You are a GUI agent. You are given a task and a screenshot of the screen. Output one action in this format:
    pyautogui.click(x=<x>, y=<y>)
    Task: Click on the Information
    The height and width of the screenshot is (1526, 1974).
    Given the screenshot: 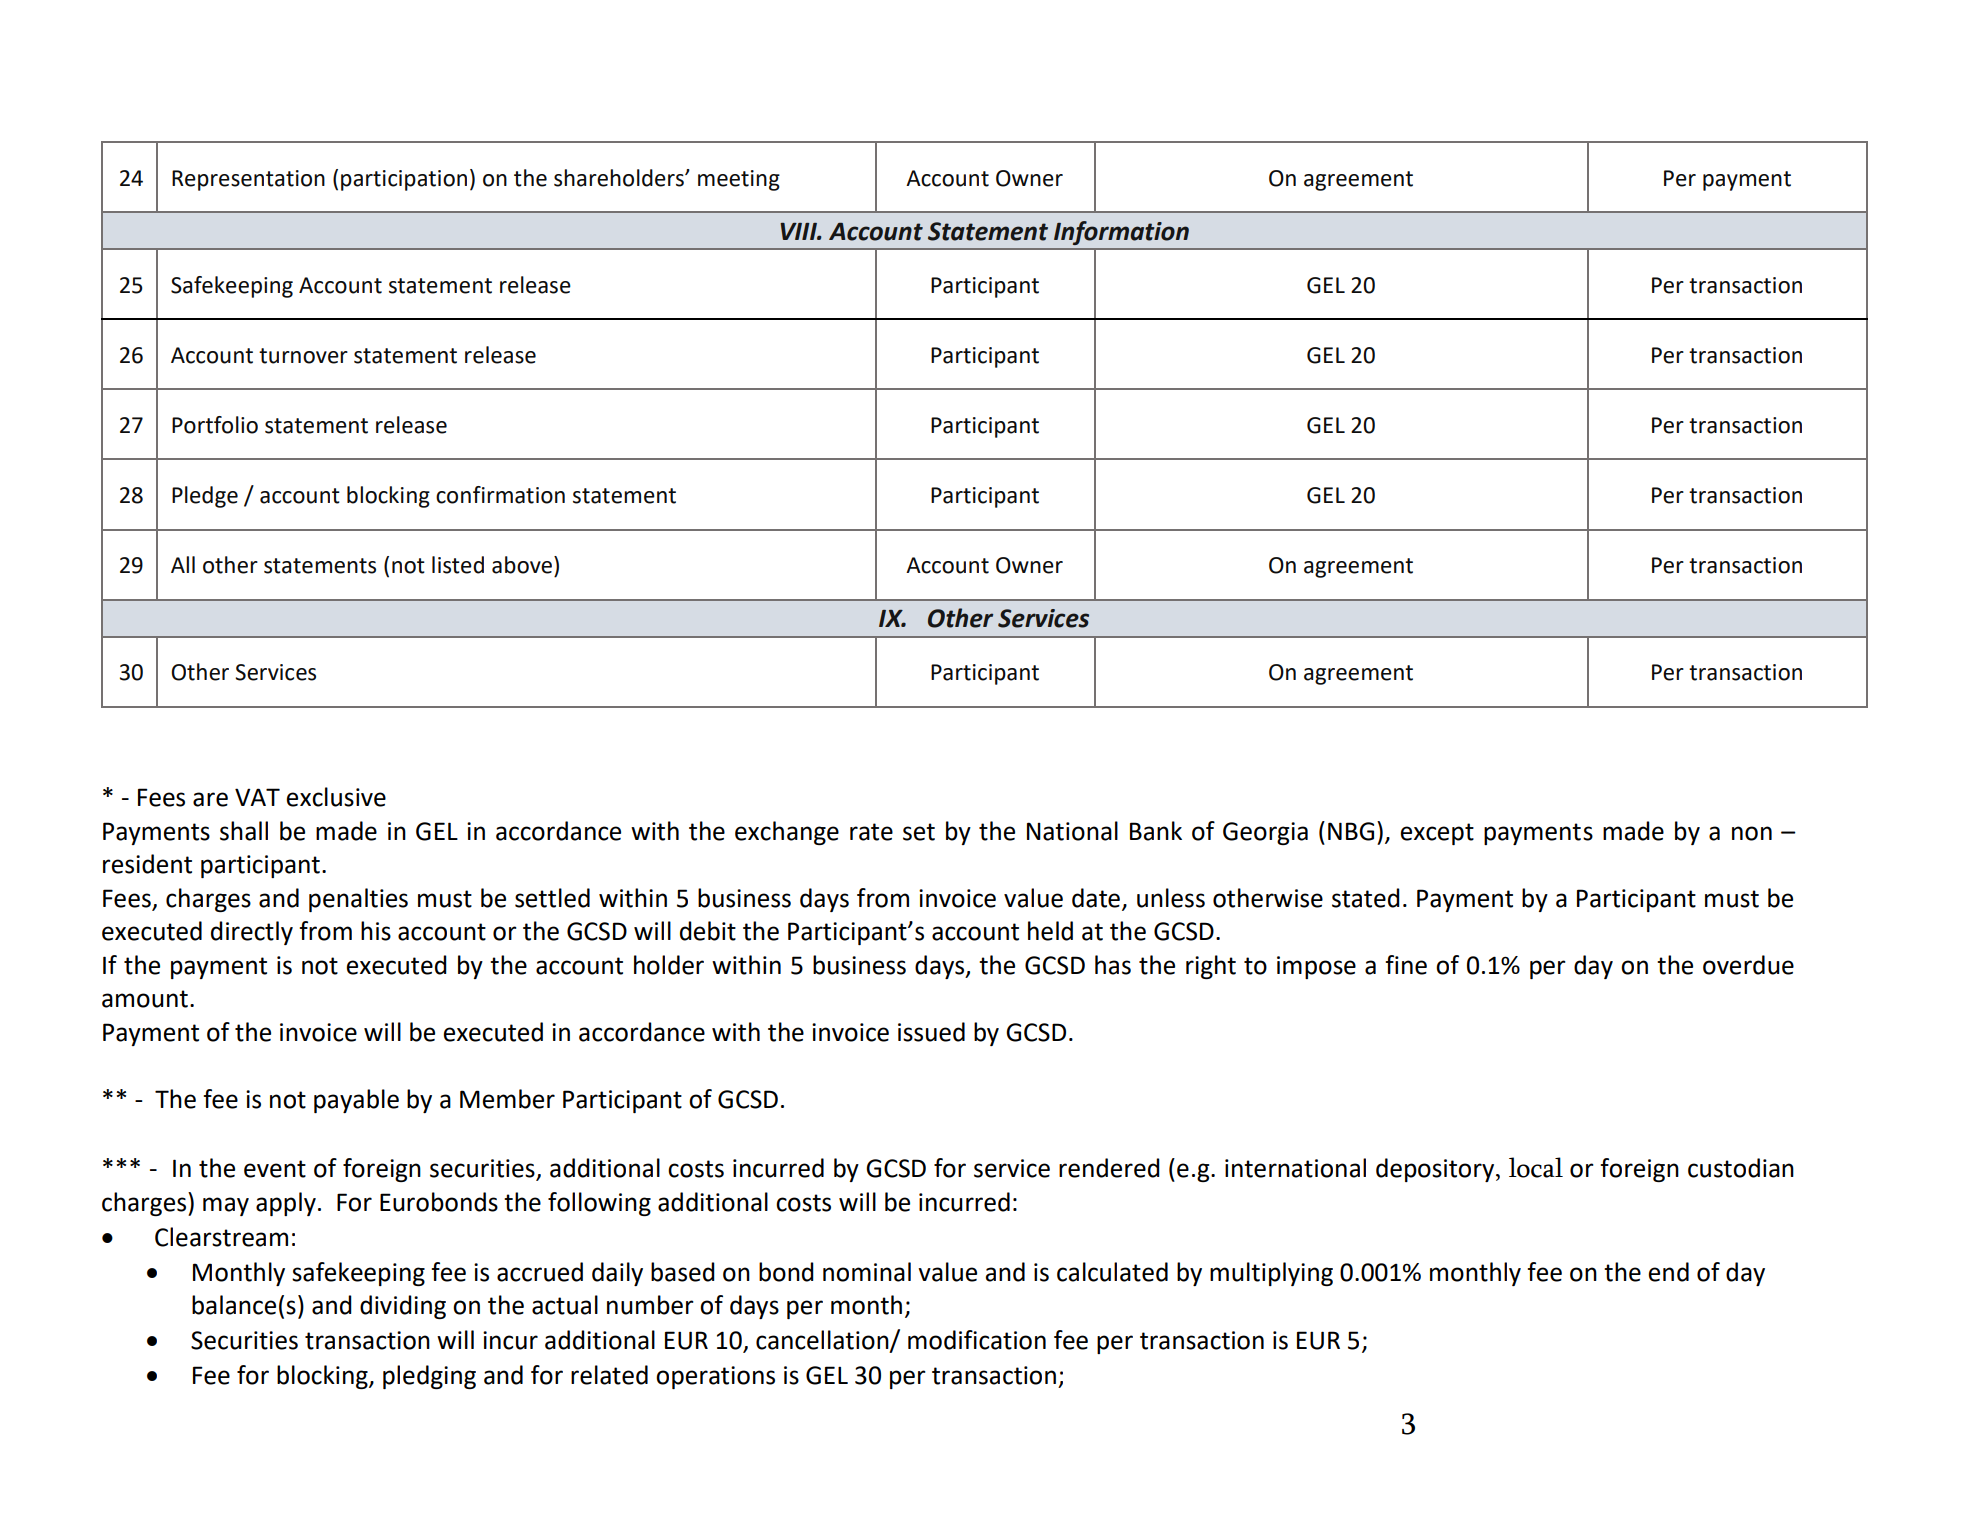 What is the action you would take?
    pyautogui.click(x=1121, y=233)
